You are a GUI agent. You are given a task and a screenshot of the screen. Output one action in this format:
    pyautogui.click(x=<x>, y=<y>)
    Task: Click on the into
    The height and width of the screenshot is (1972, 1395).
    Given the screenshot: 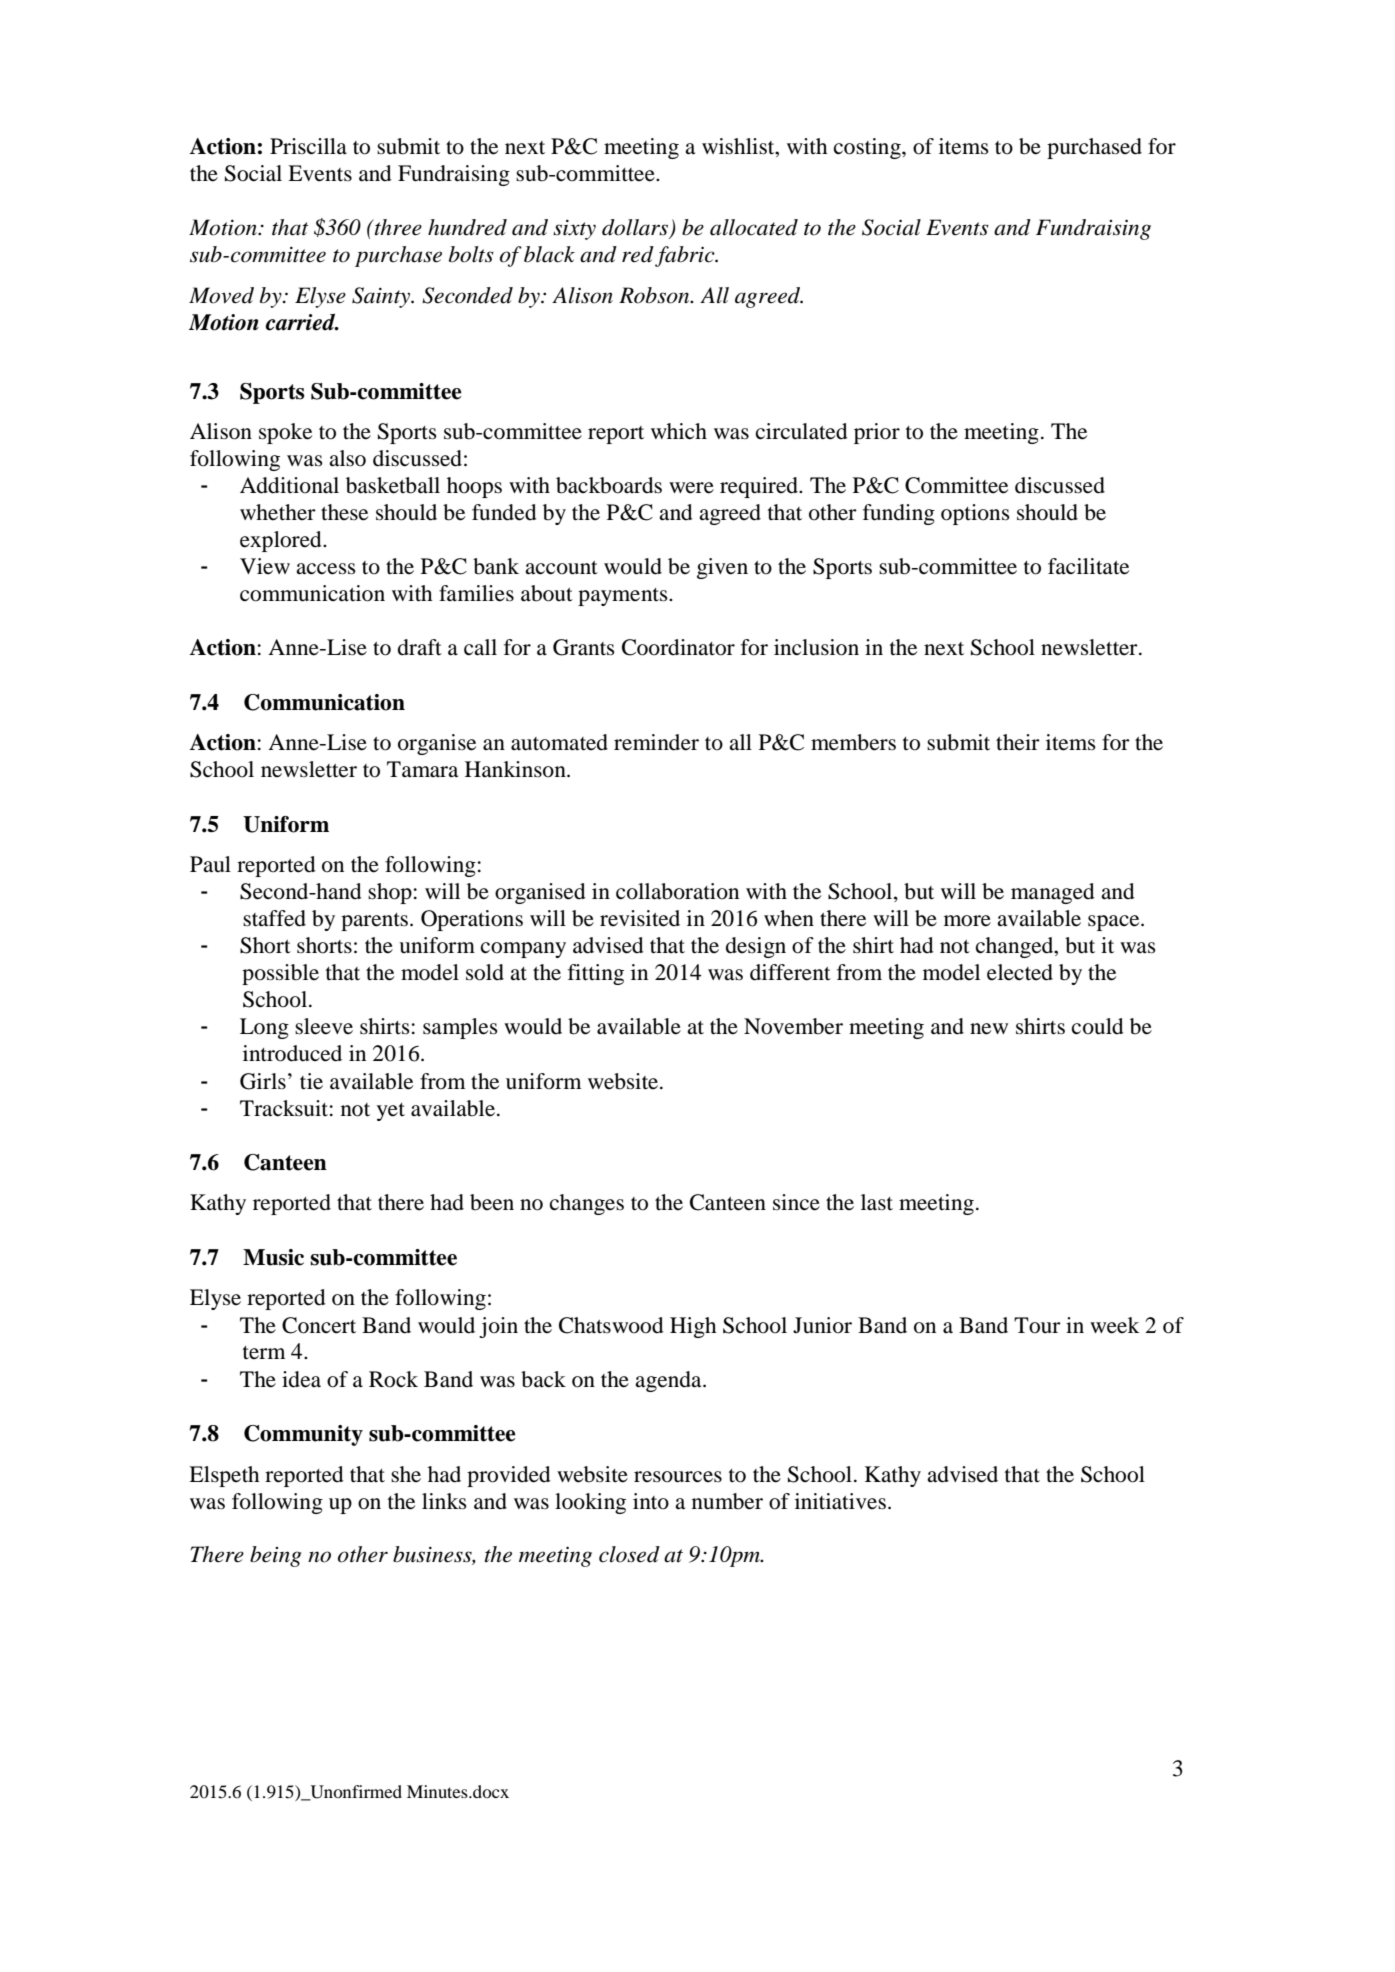 What is the action you would take?
    pyautogui.click(x=651, y=1501)
